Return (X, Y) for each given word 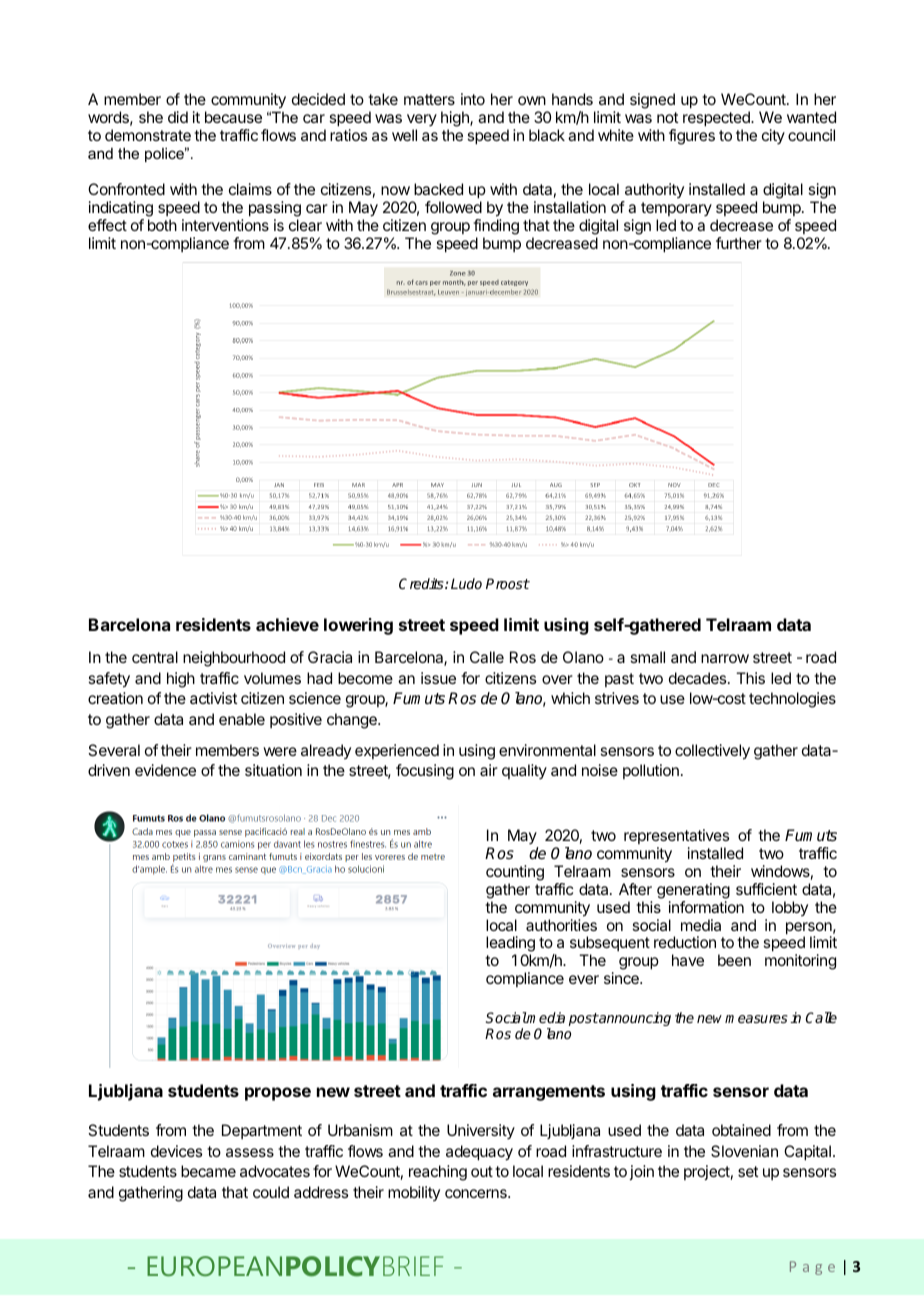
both (162, 225)
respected (717, 119)
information (706, 907)
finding (496, 228)
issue (438, 678)
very (422, 120)
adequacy (479, 1153)
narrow (725, 658)
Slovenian (744, 1151)
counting (515, 874)
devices (176, 1151)
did (178, 117)
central (155, 657)
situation (273, 770)
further (739, 243)
